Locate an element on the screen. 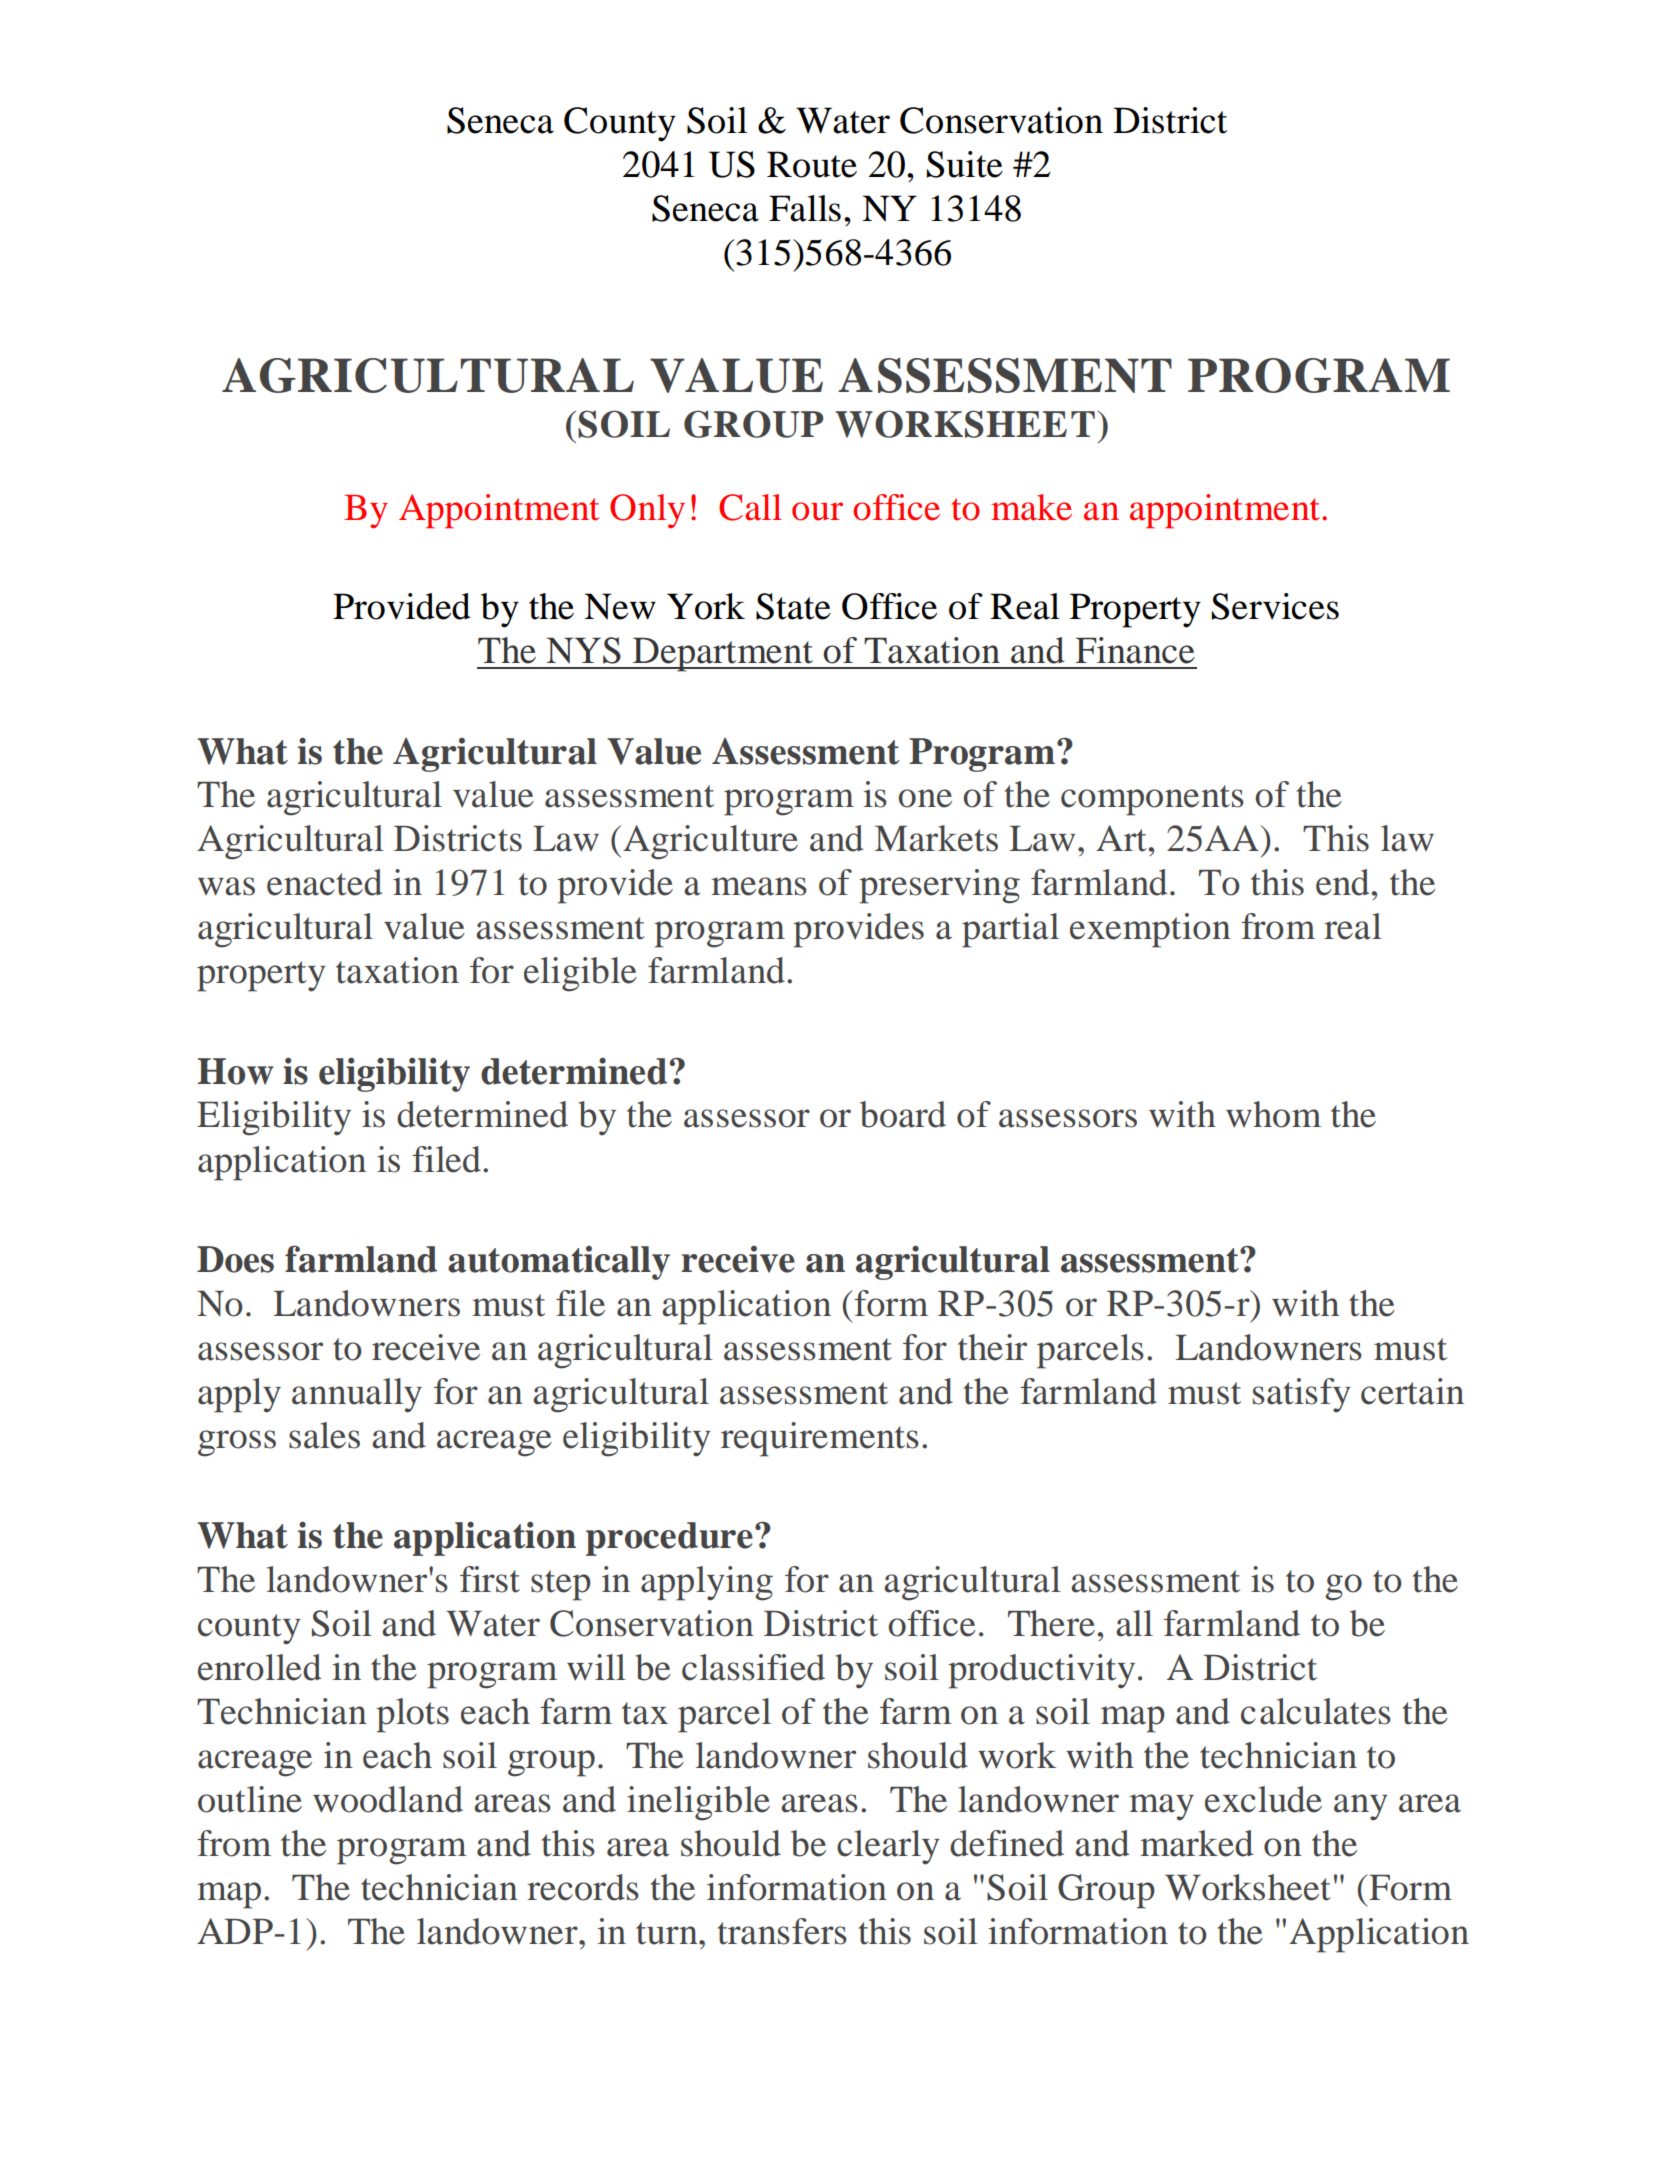 The width and height of the screenshot is (1675, 2167). Route is located at coordinates (812, 164).
